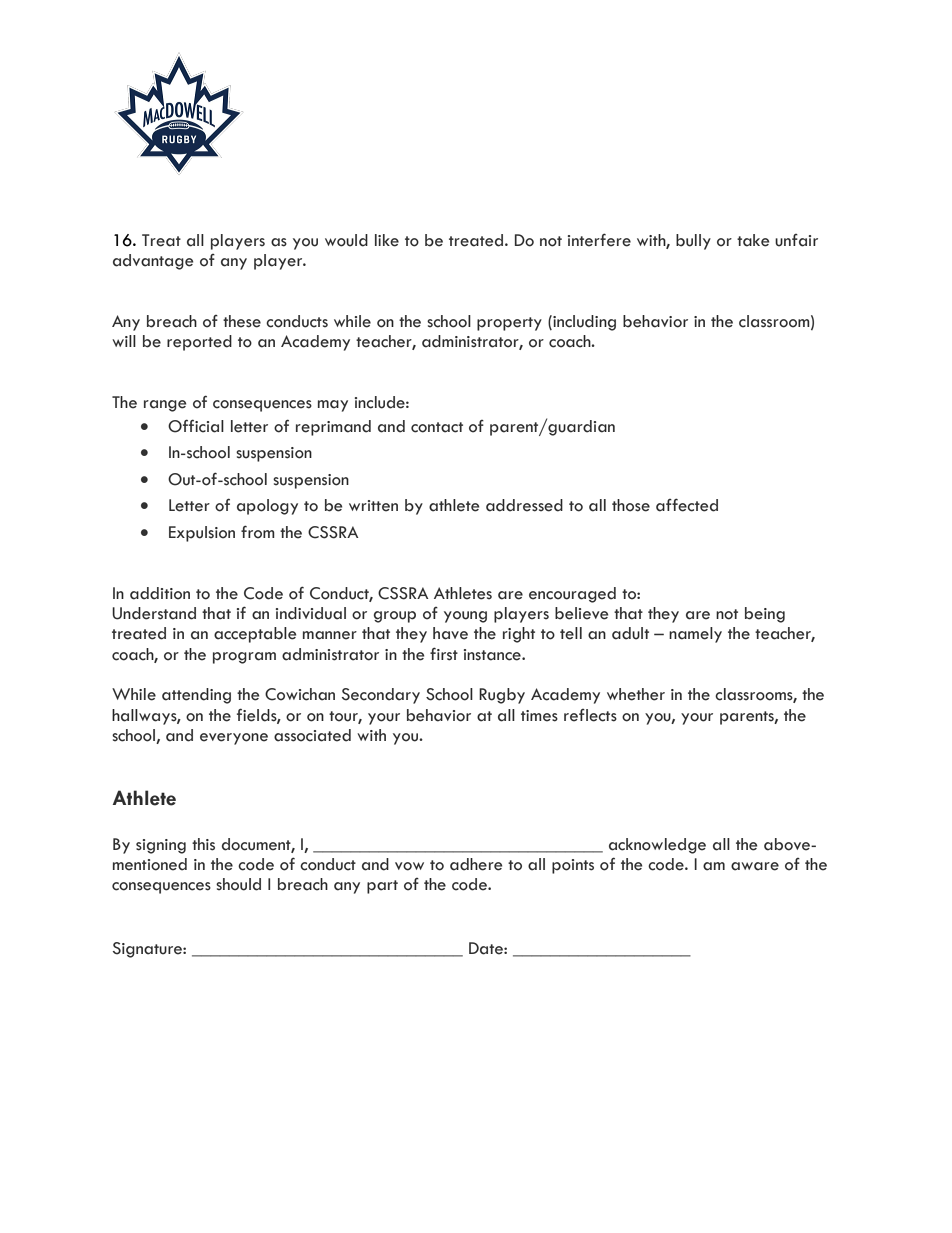 This screenshot has width=952, height=1233. Describe the element at coordinates (693, 242) in the screenshot. I see `bully` at that location.
